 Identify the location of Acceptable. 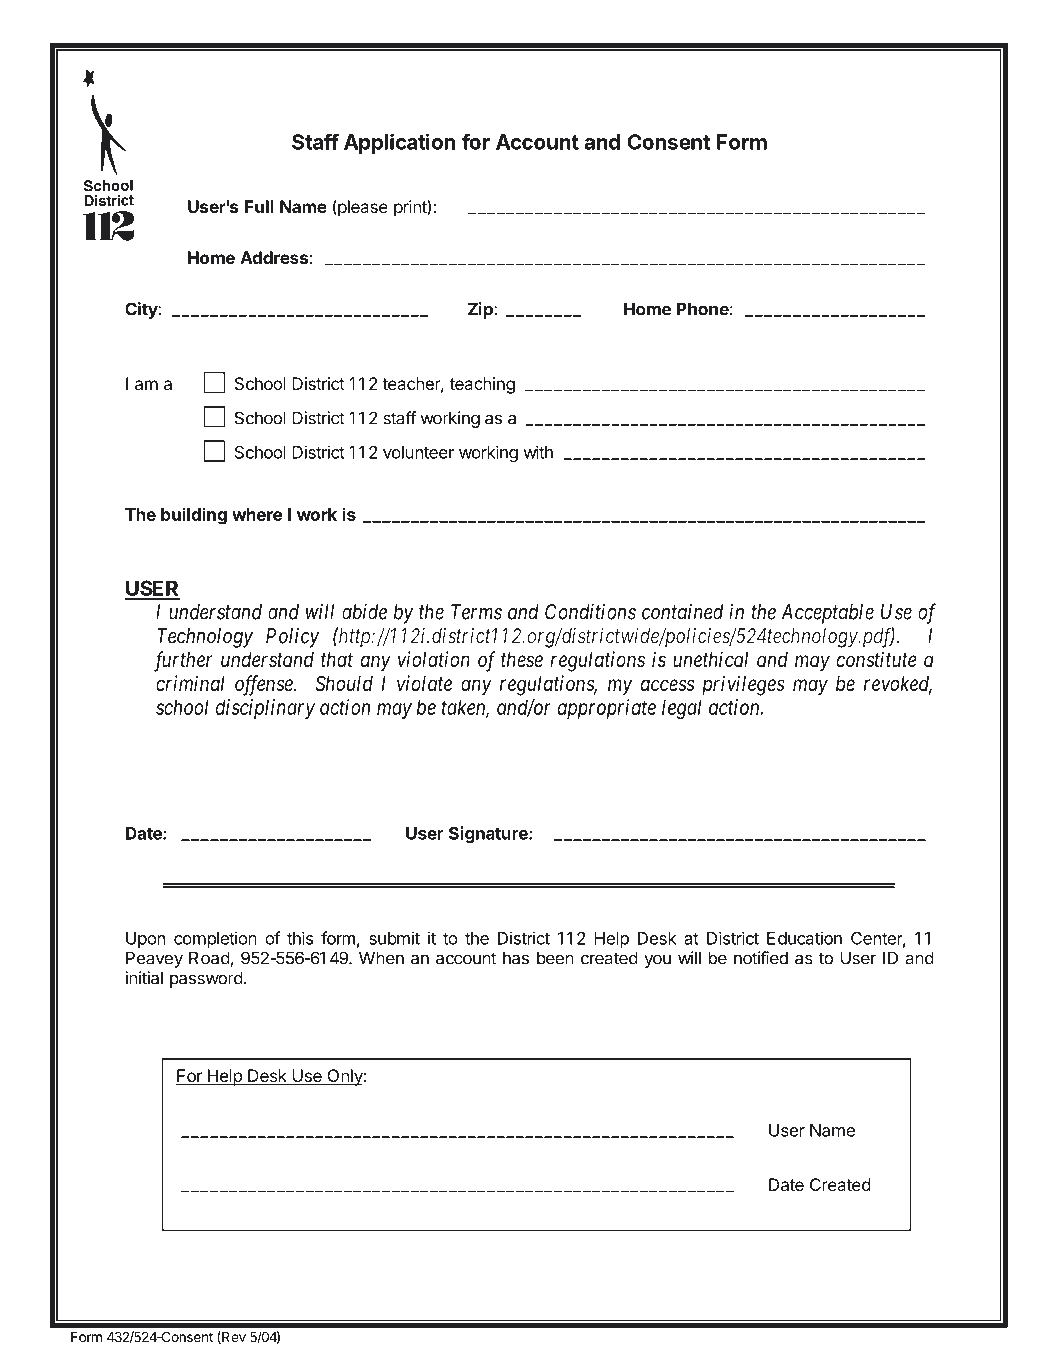
(827, 614).
